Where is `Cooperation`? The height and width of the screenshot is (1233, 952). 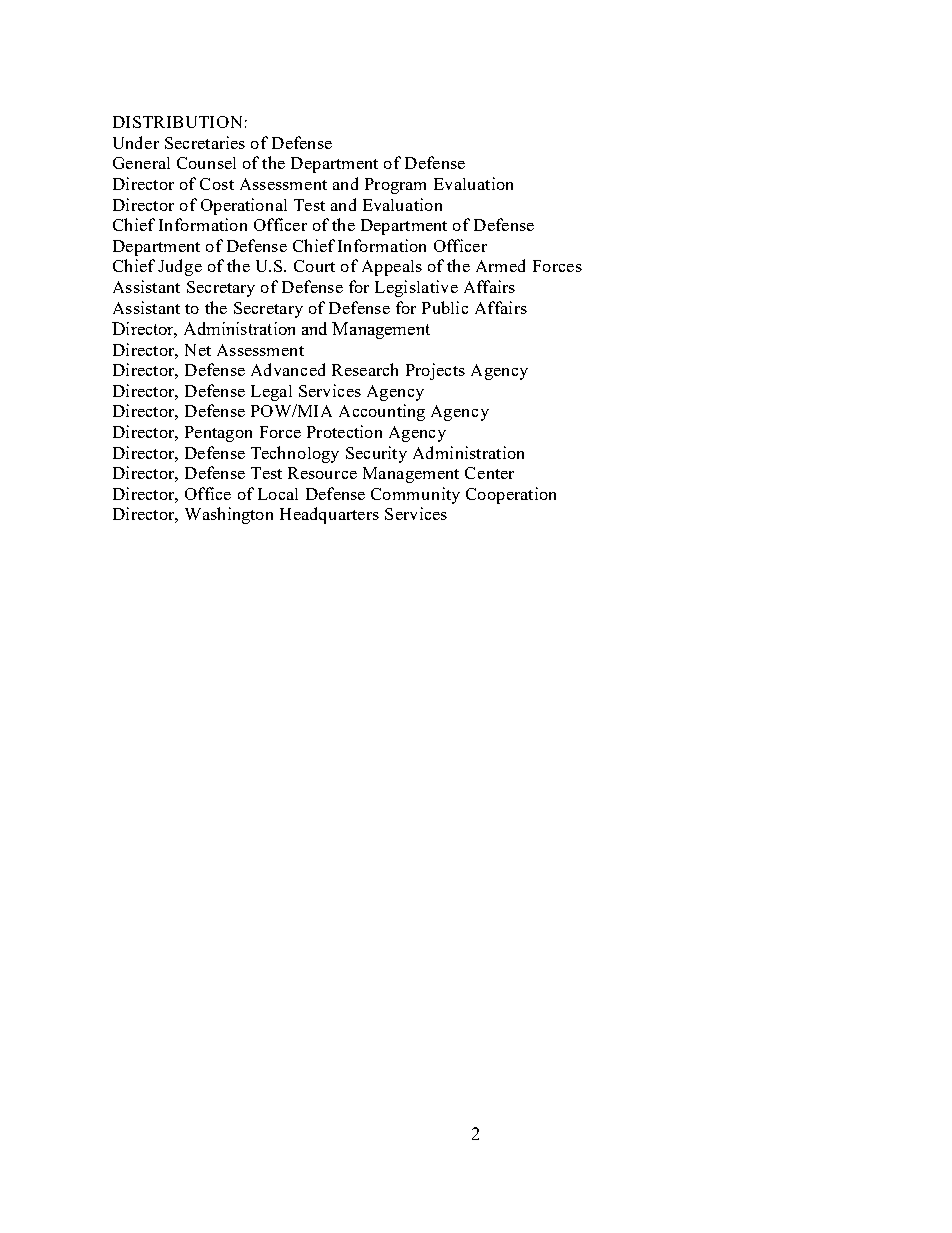
Cooperation is located at coordinates (511, 495).
